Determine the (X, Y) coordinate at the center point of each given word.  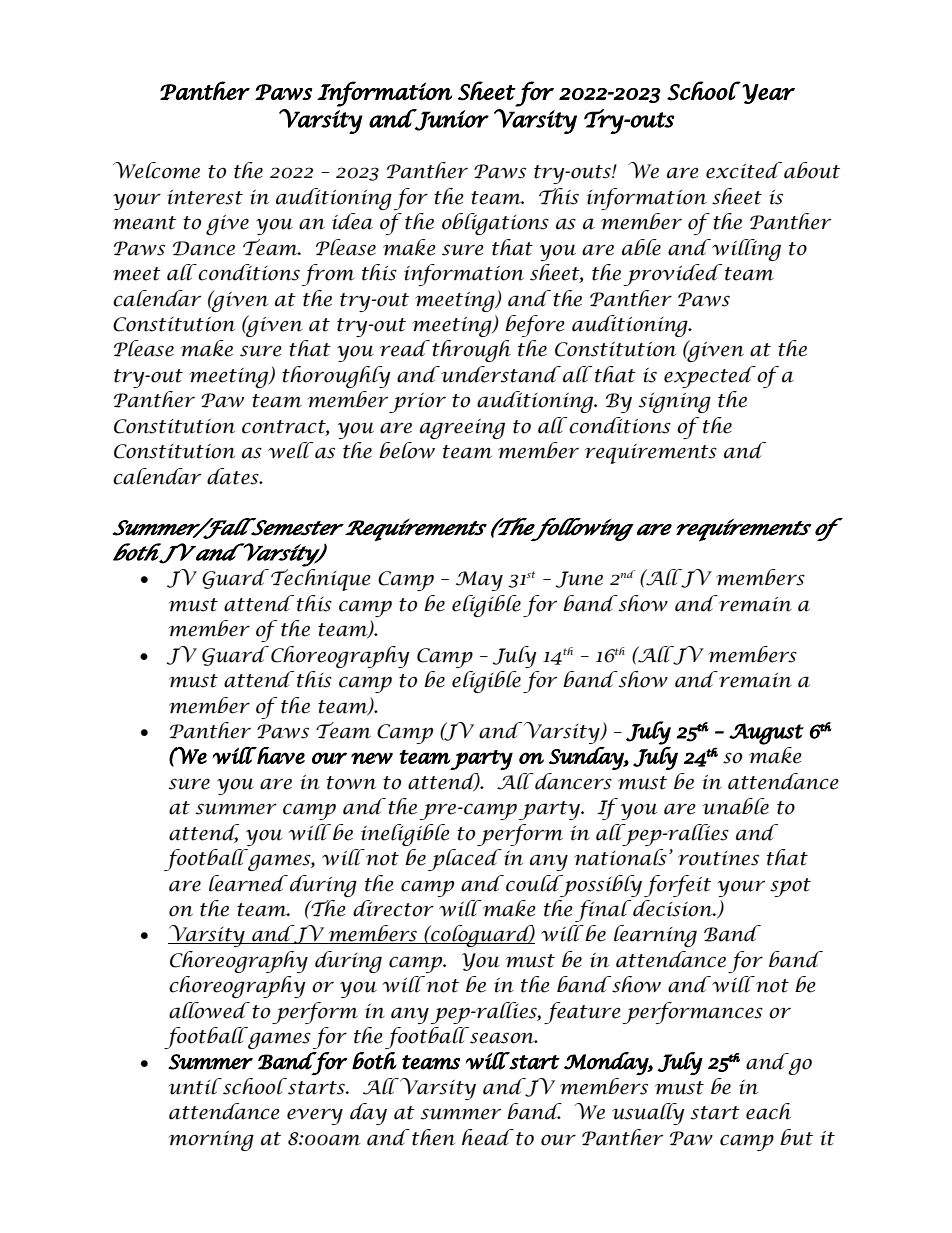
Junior (451, 120)
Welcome (156, 170)
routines (718, 858)
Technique (321, 580)
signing (674, 403)
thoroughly (336, 377)
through (471, 351)
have (280, 755)
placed (465, 860)
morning (211, 1141)
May (479, 581)
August (766, 734)
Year (768, 94)
